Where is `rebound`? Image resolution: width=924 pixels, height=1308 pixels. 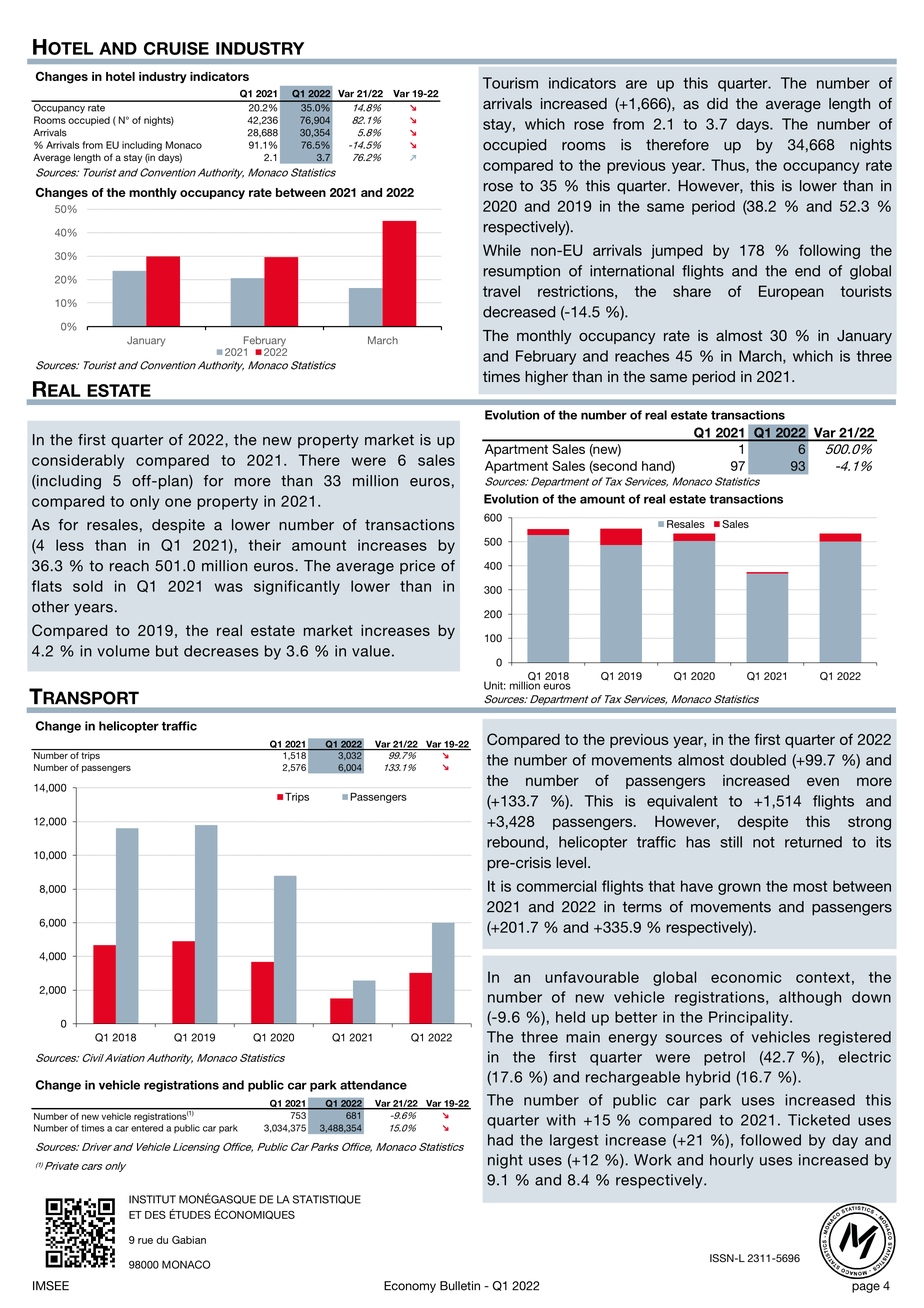
rebound is located at coordinates (515, 842).
